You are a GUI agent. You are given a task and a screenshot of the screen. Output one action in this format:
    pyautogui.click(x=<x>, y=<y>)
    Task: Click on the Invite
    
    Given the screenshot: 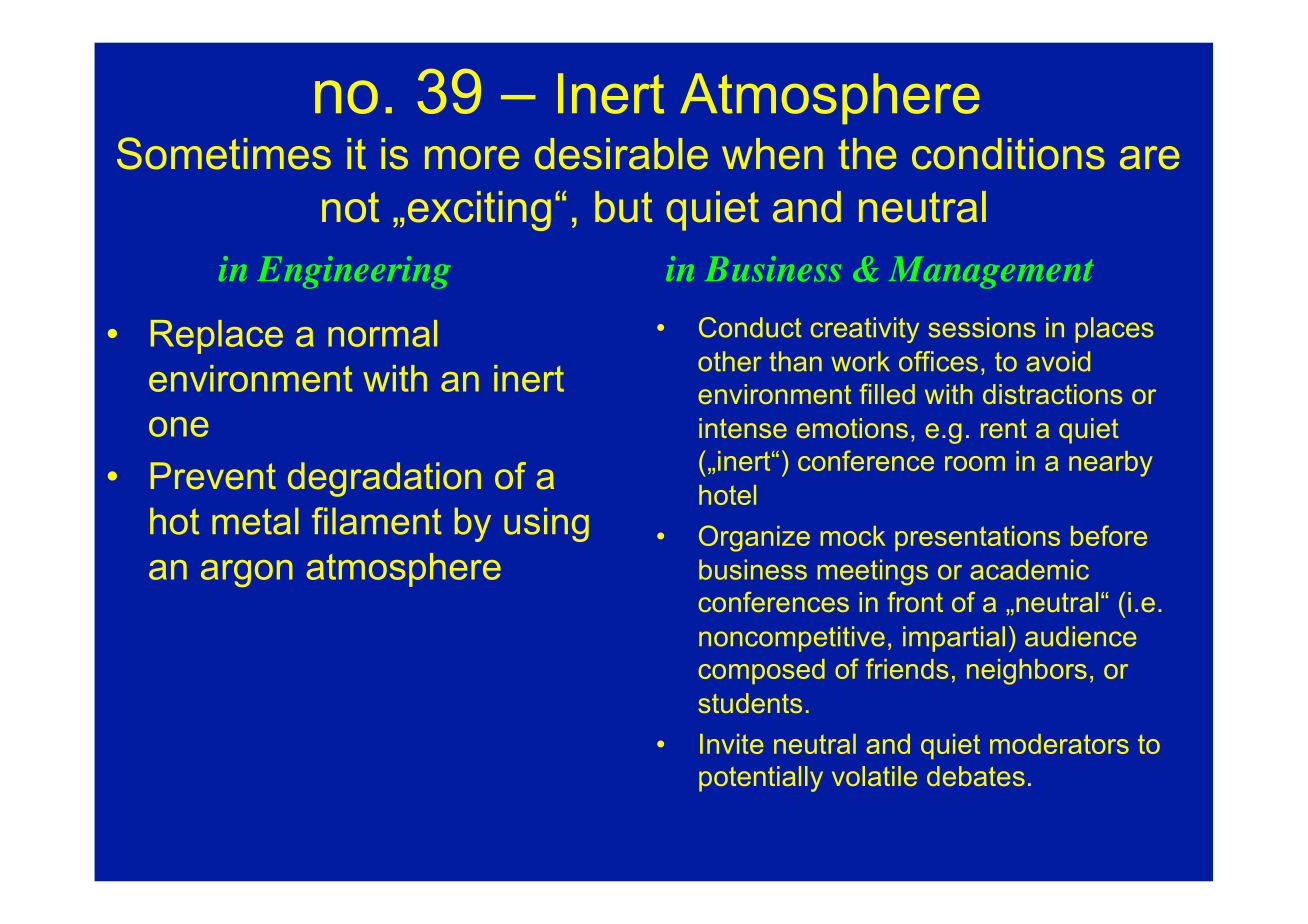 What is the action you would take?
    pyautogui.click(x=731, y=744)
